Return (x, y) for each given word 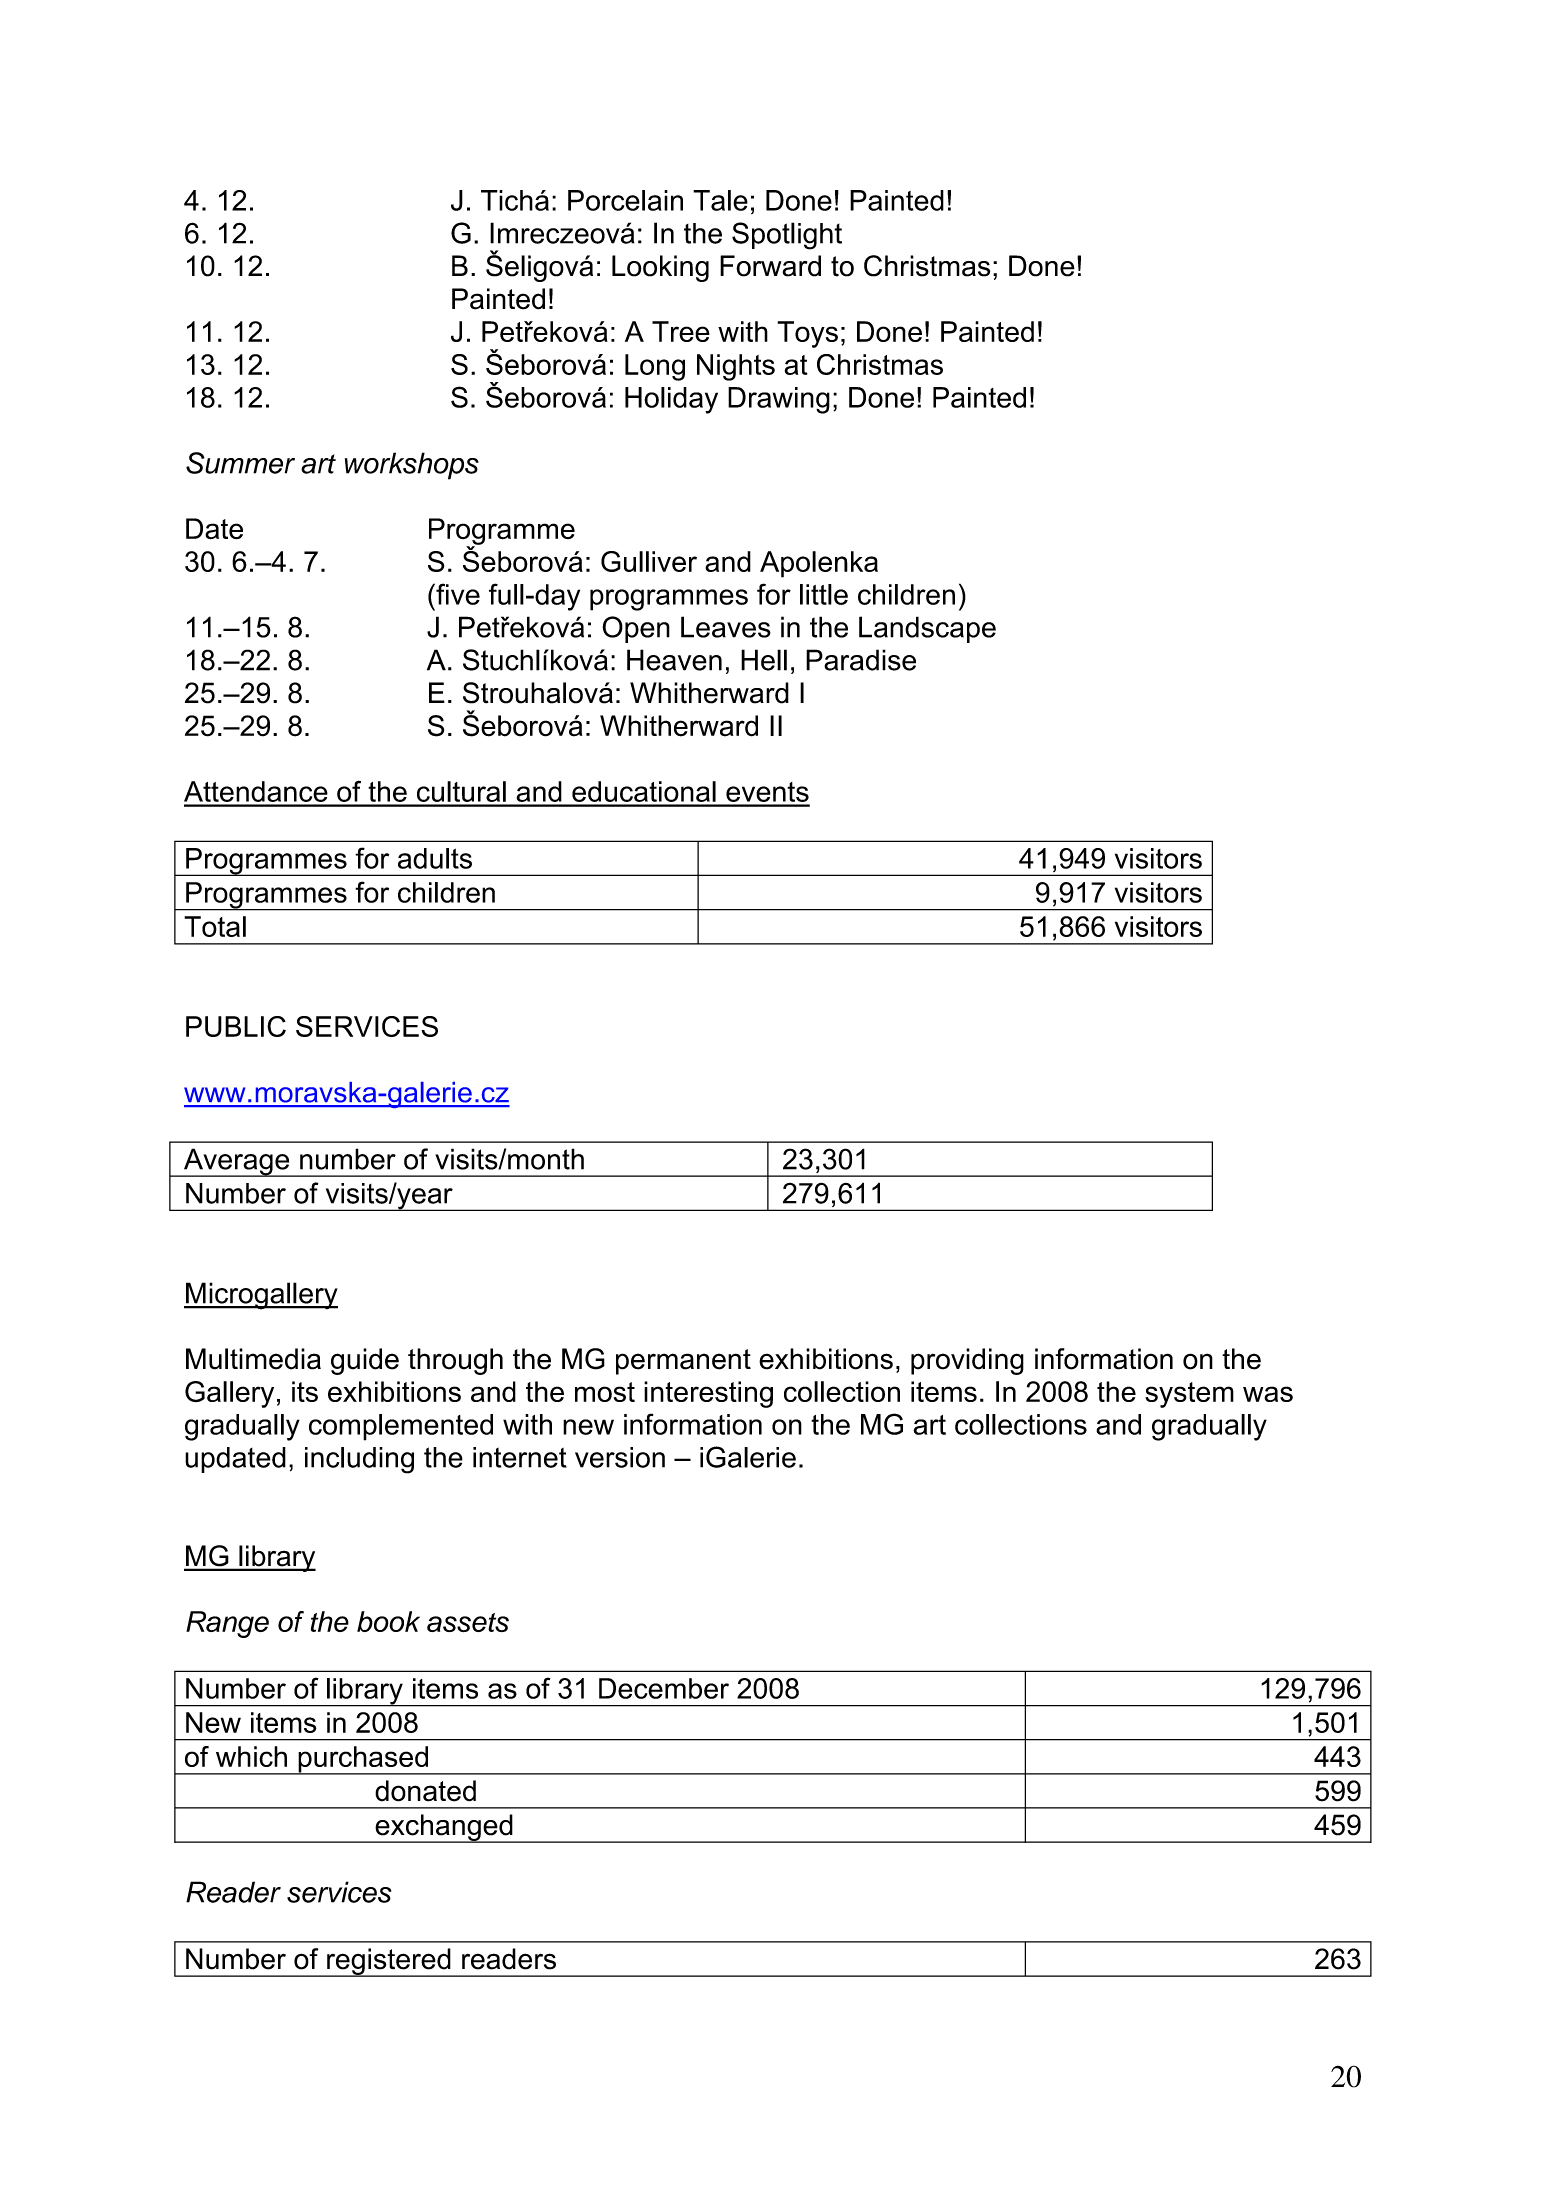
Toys (807, 334)
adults (435, 858)
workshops (412, 466)
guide (365, 1361)
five (457, 594)
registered (389, 1962)
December (664, 1688)
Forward (770, 266)
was (1268, 1394)
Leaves (726, 627)
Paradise (861, 660)
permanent (683, 1362)
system (1189, 1395)
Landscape (927, 629)
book (388, 1621)
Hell (764, 660)
